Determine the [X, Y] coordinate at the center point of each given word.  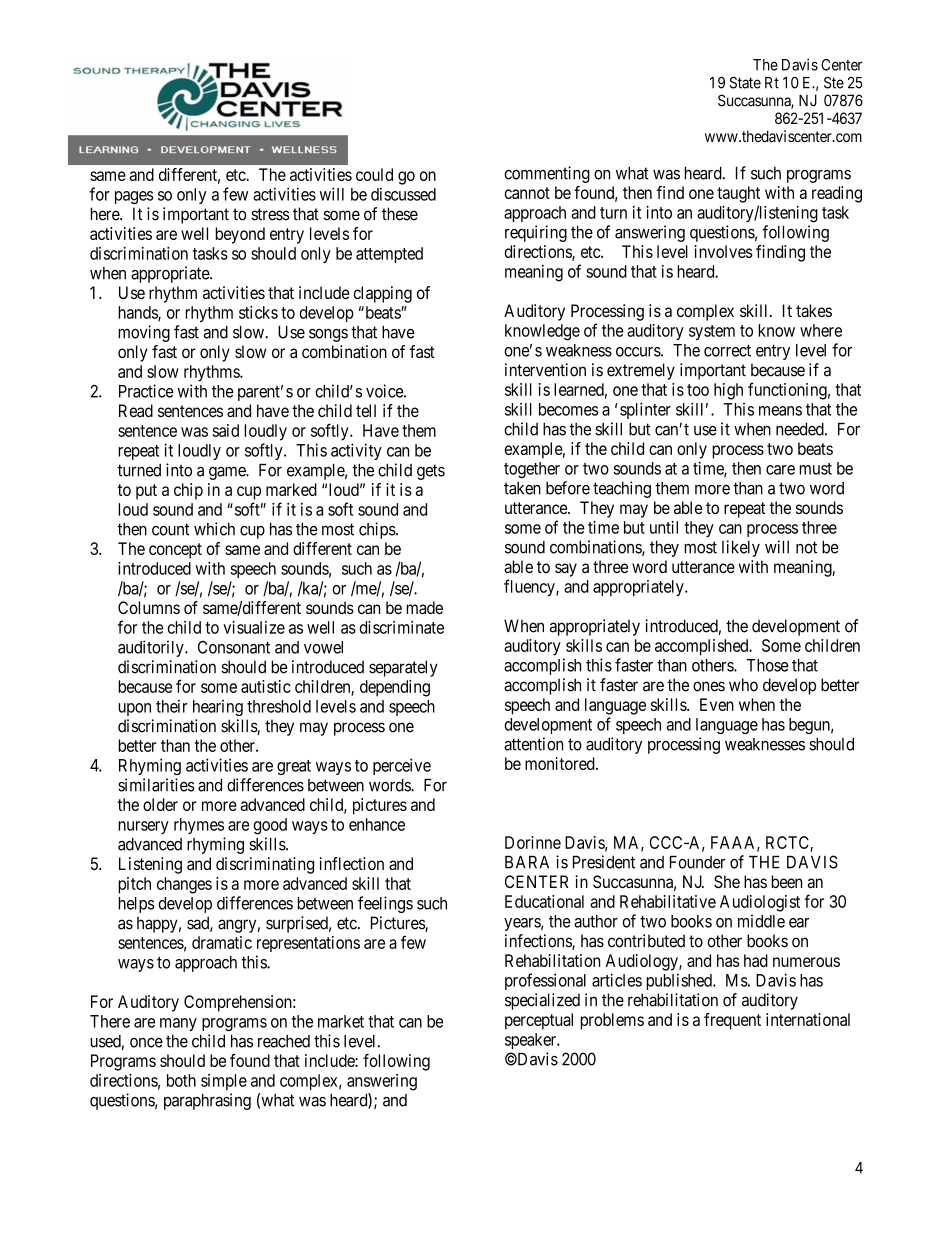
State [745, 82]
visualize [254, 627]
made [424, 607]
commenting [547, 174]
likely [741, 548]
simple [224, 1082]
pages [134, 197]
